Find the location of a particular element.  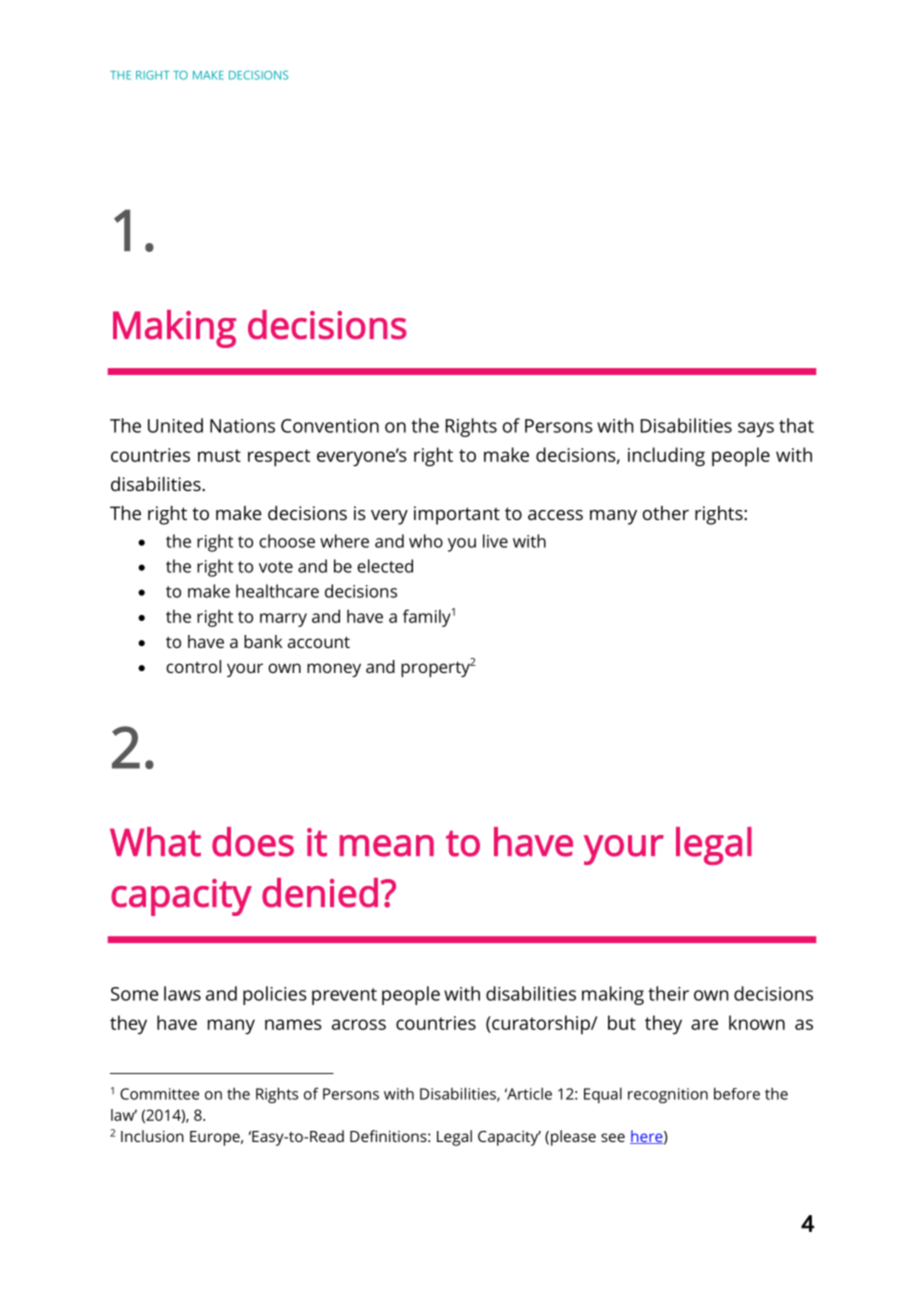

says is located at coordinates (756, 429).
